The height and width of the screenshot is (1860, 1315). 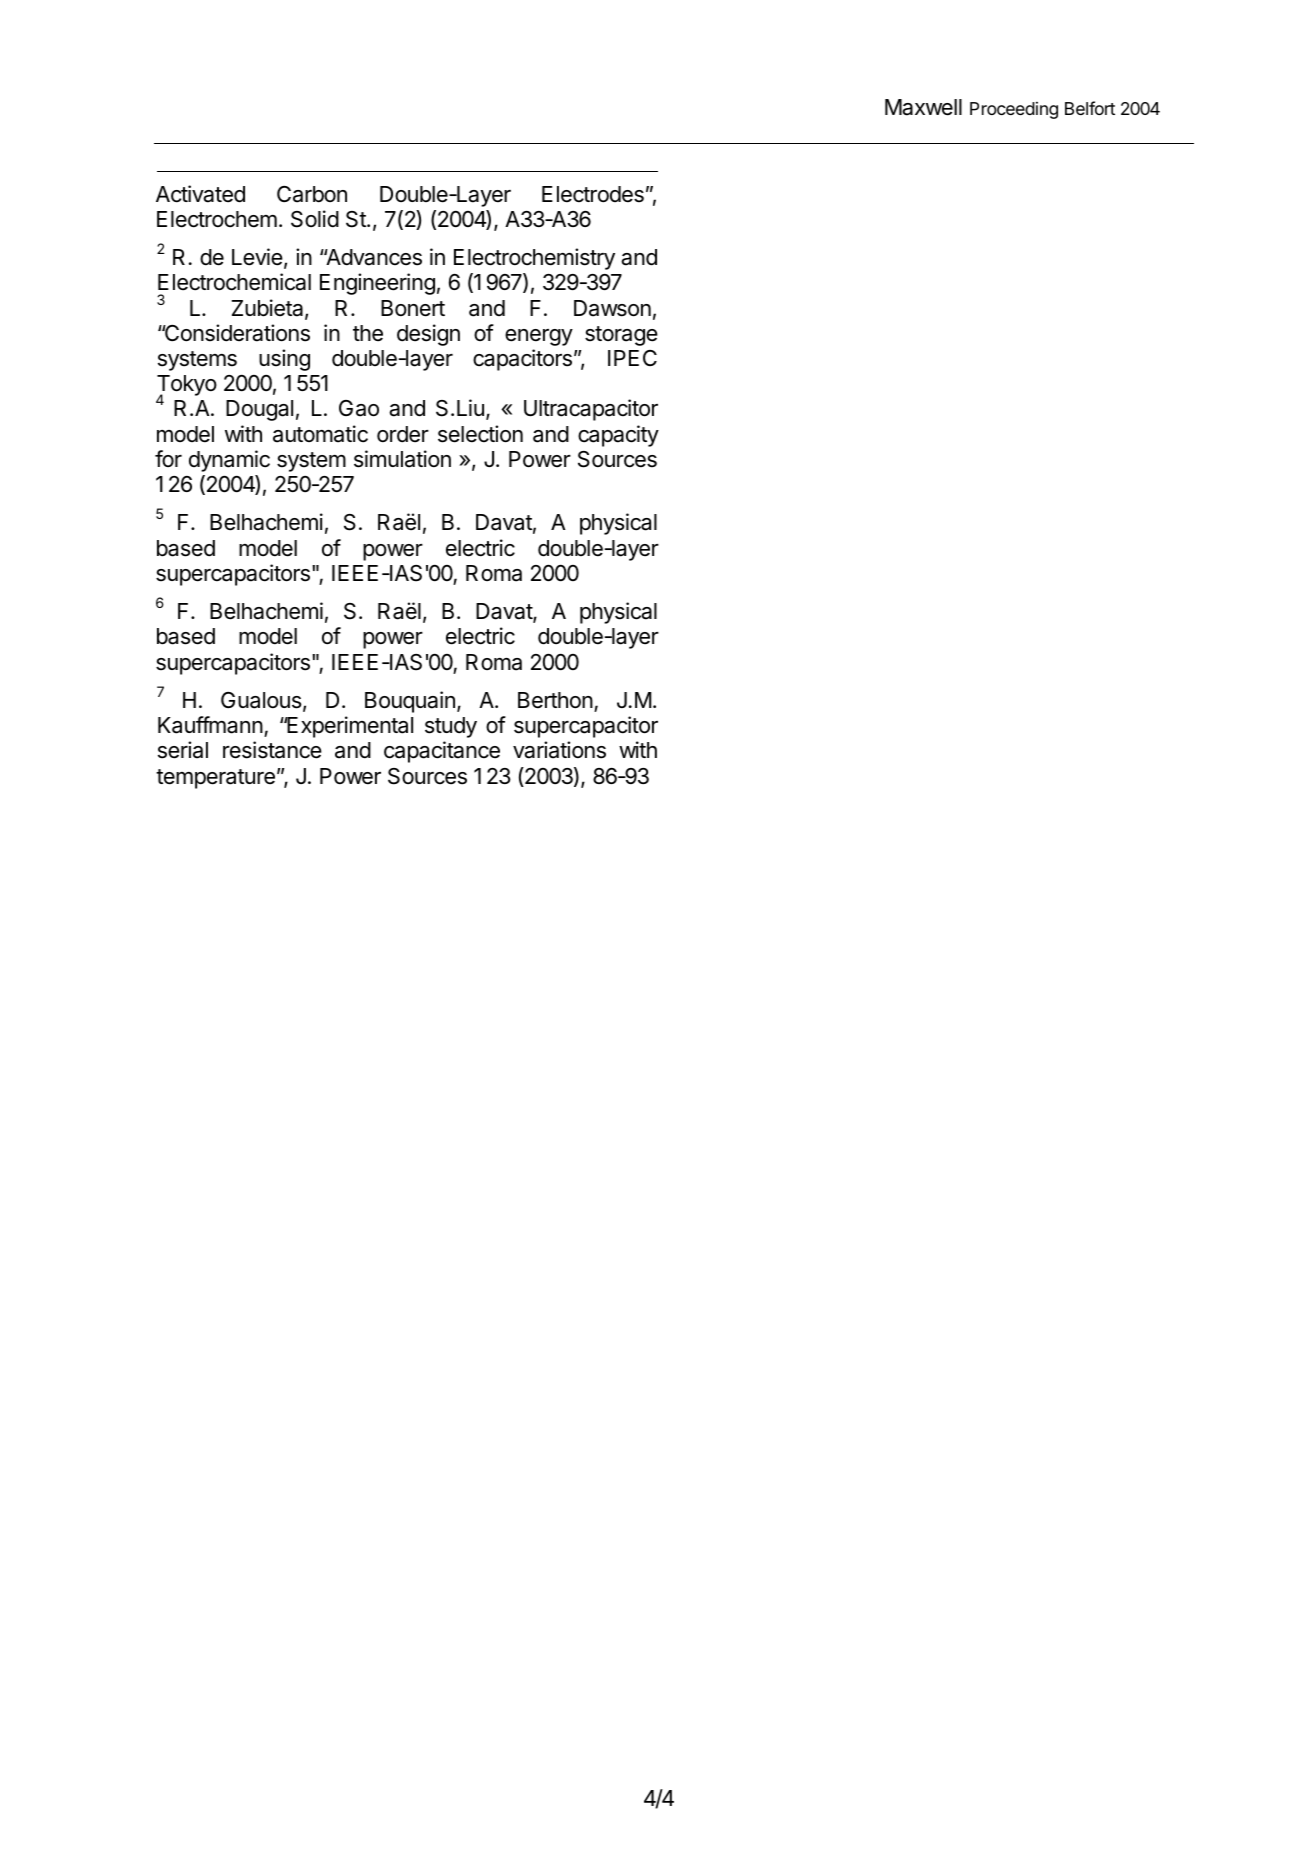 What do you see at coordinates (229, 461) in the screenshot?
I see `dynamic` at bounding box center [229, 461].
